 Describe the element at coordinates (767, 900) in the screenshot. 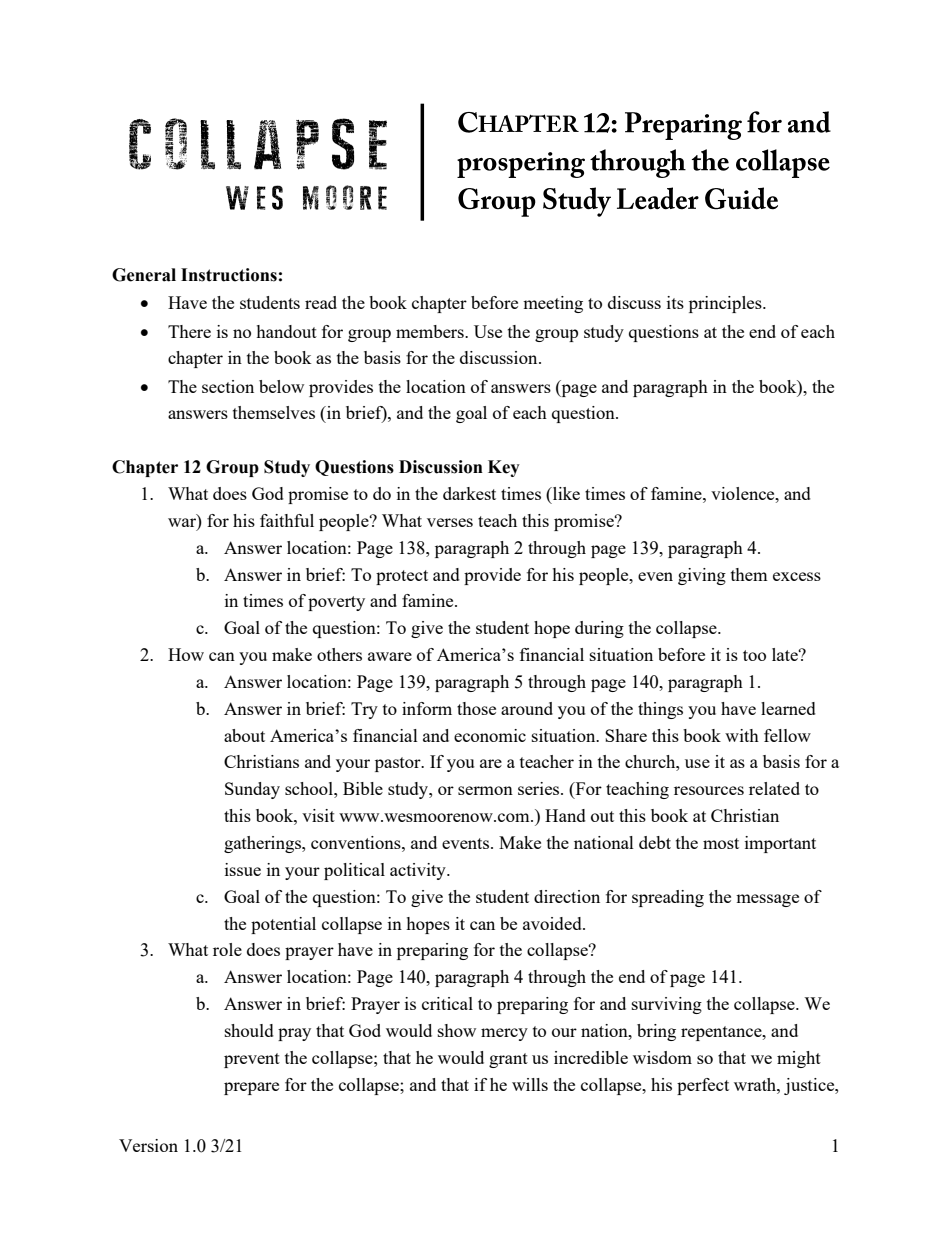

I see `message` at that location.
